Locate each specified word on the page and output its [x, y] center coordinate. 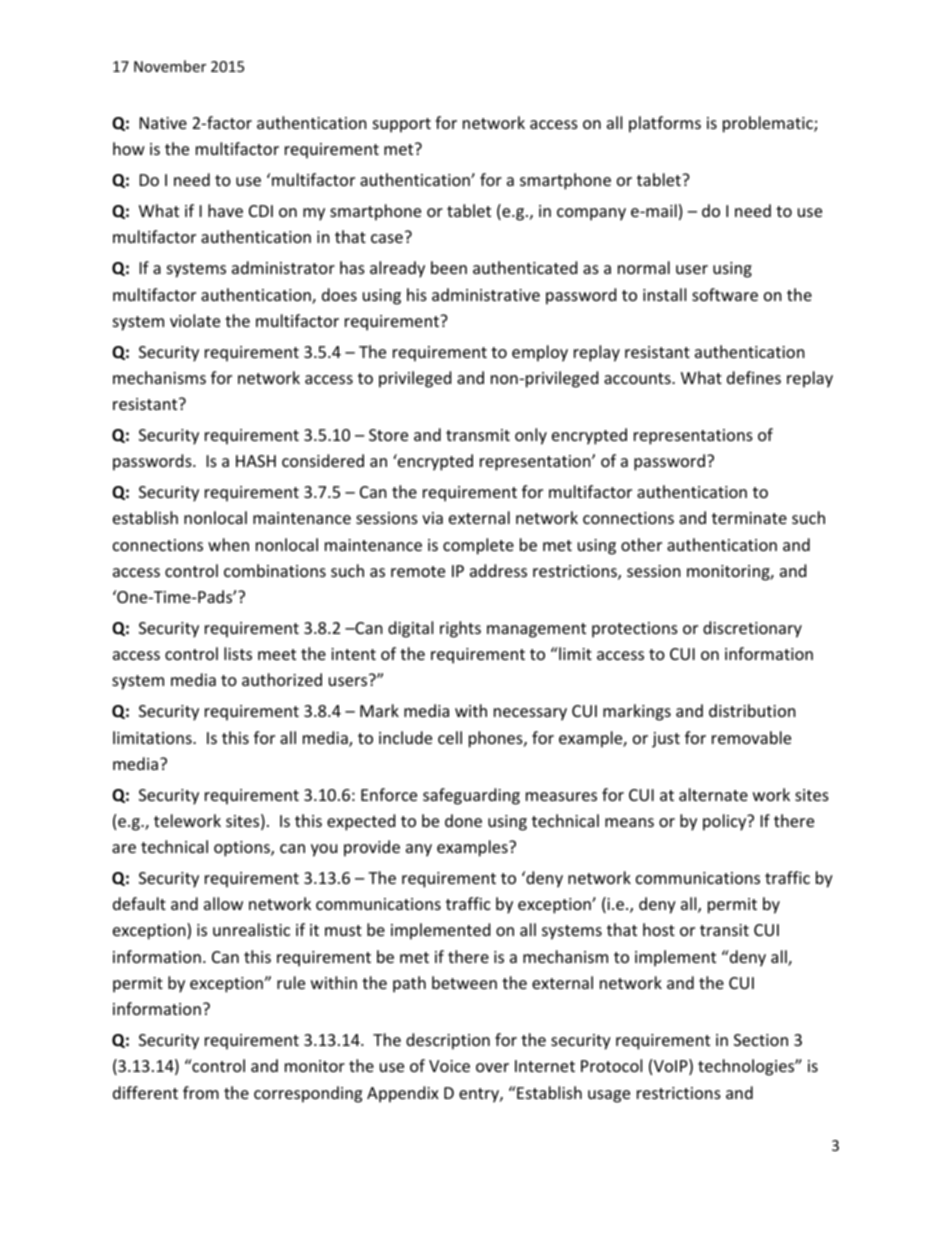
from [201, 1092]
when [228, 544]
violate [195, 320]
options [243, 849]
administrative [486, 294]
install [664, 294]
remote [418, 571]
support [402, 125]
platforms [665, 124]
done [463, 820]
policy [726, 822]
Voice [449, 1066]
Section [761, 1040]
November [170, 66]
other [641, 544]
